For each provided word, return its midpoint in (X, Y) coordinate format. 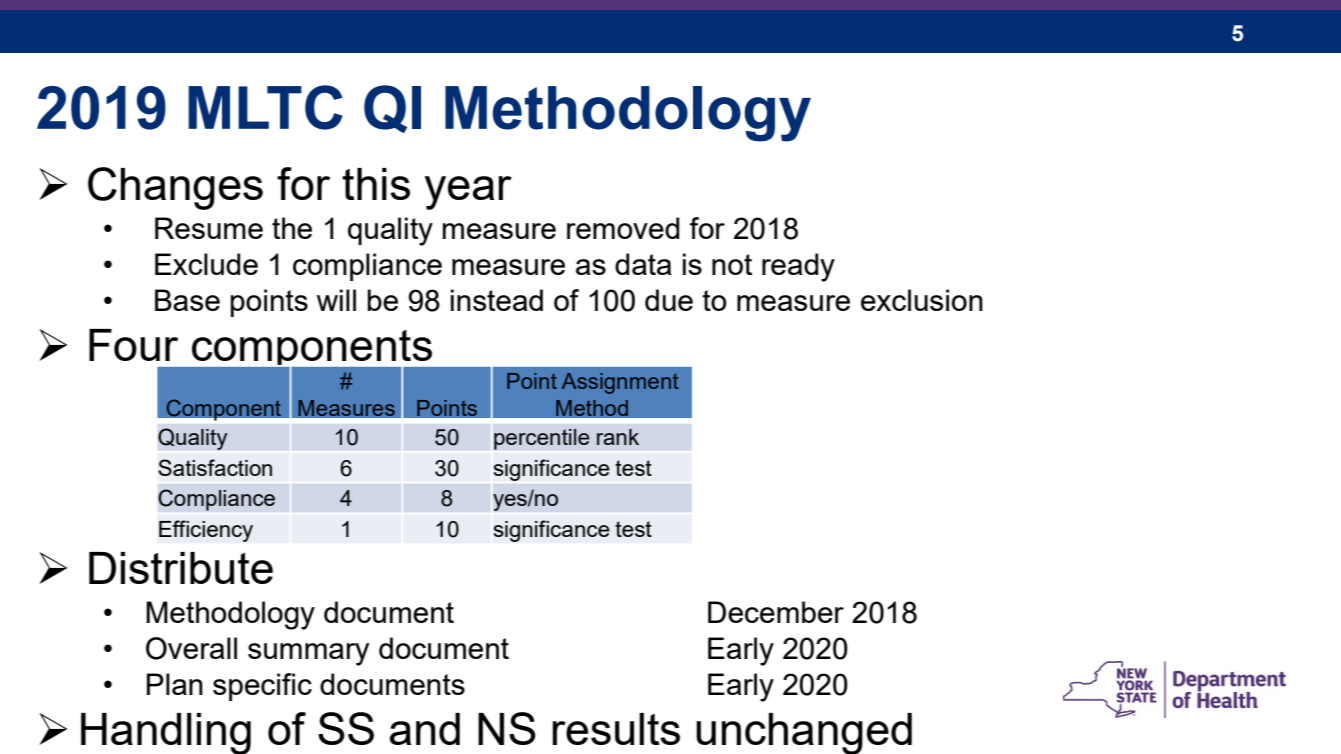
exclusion (922, 300)
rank (618, 437)
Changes (175, 188)
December (776, 612)
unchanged (804, 733)
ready (798, 267)
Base (187, 300)
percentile (542, 439)
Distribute (181, 568)
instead (497, 300)
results (616, 729)
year (468, 193)
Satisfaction (215, 467)
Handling (166, 733)
